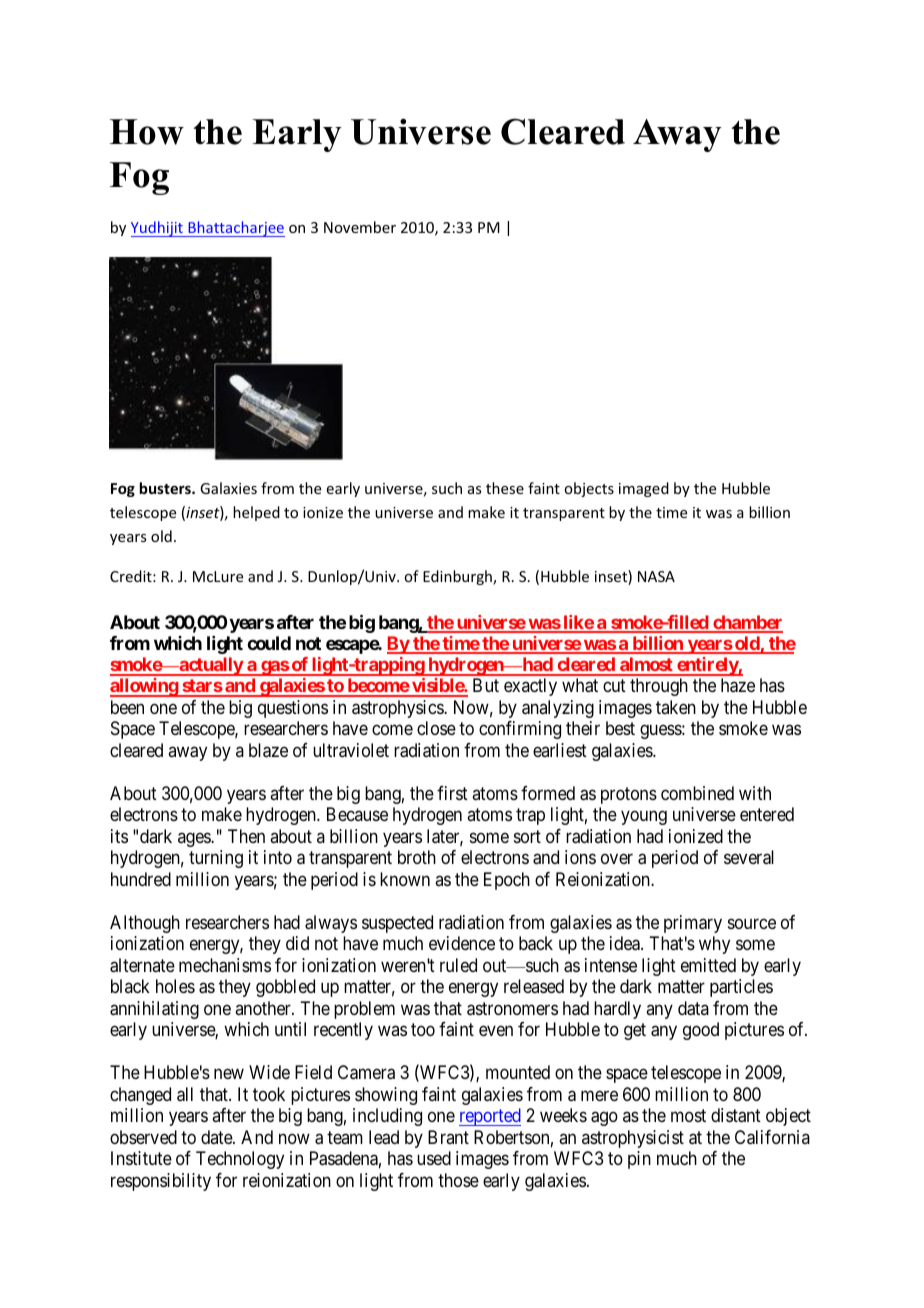 The height and width of the screenshot is (1308, 924). I want to click on been, so click(127, 707).
